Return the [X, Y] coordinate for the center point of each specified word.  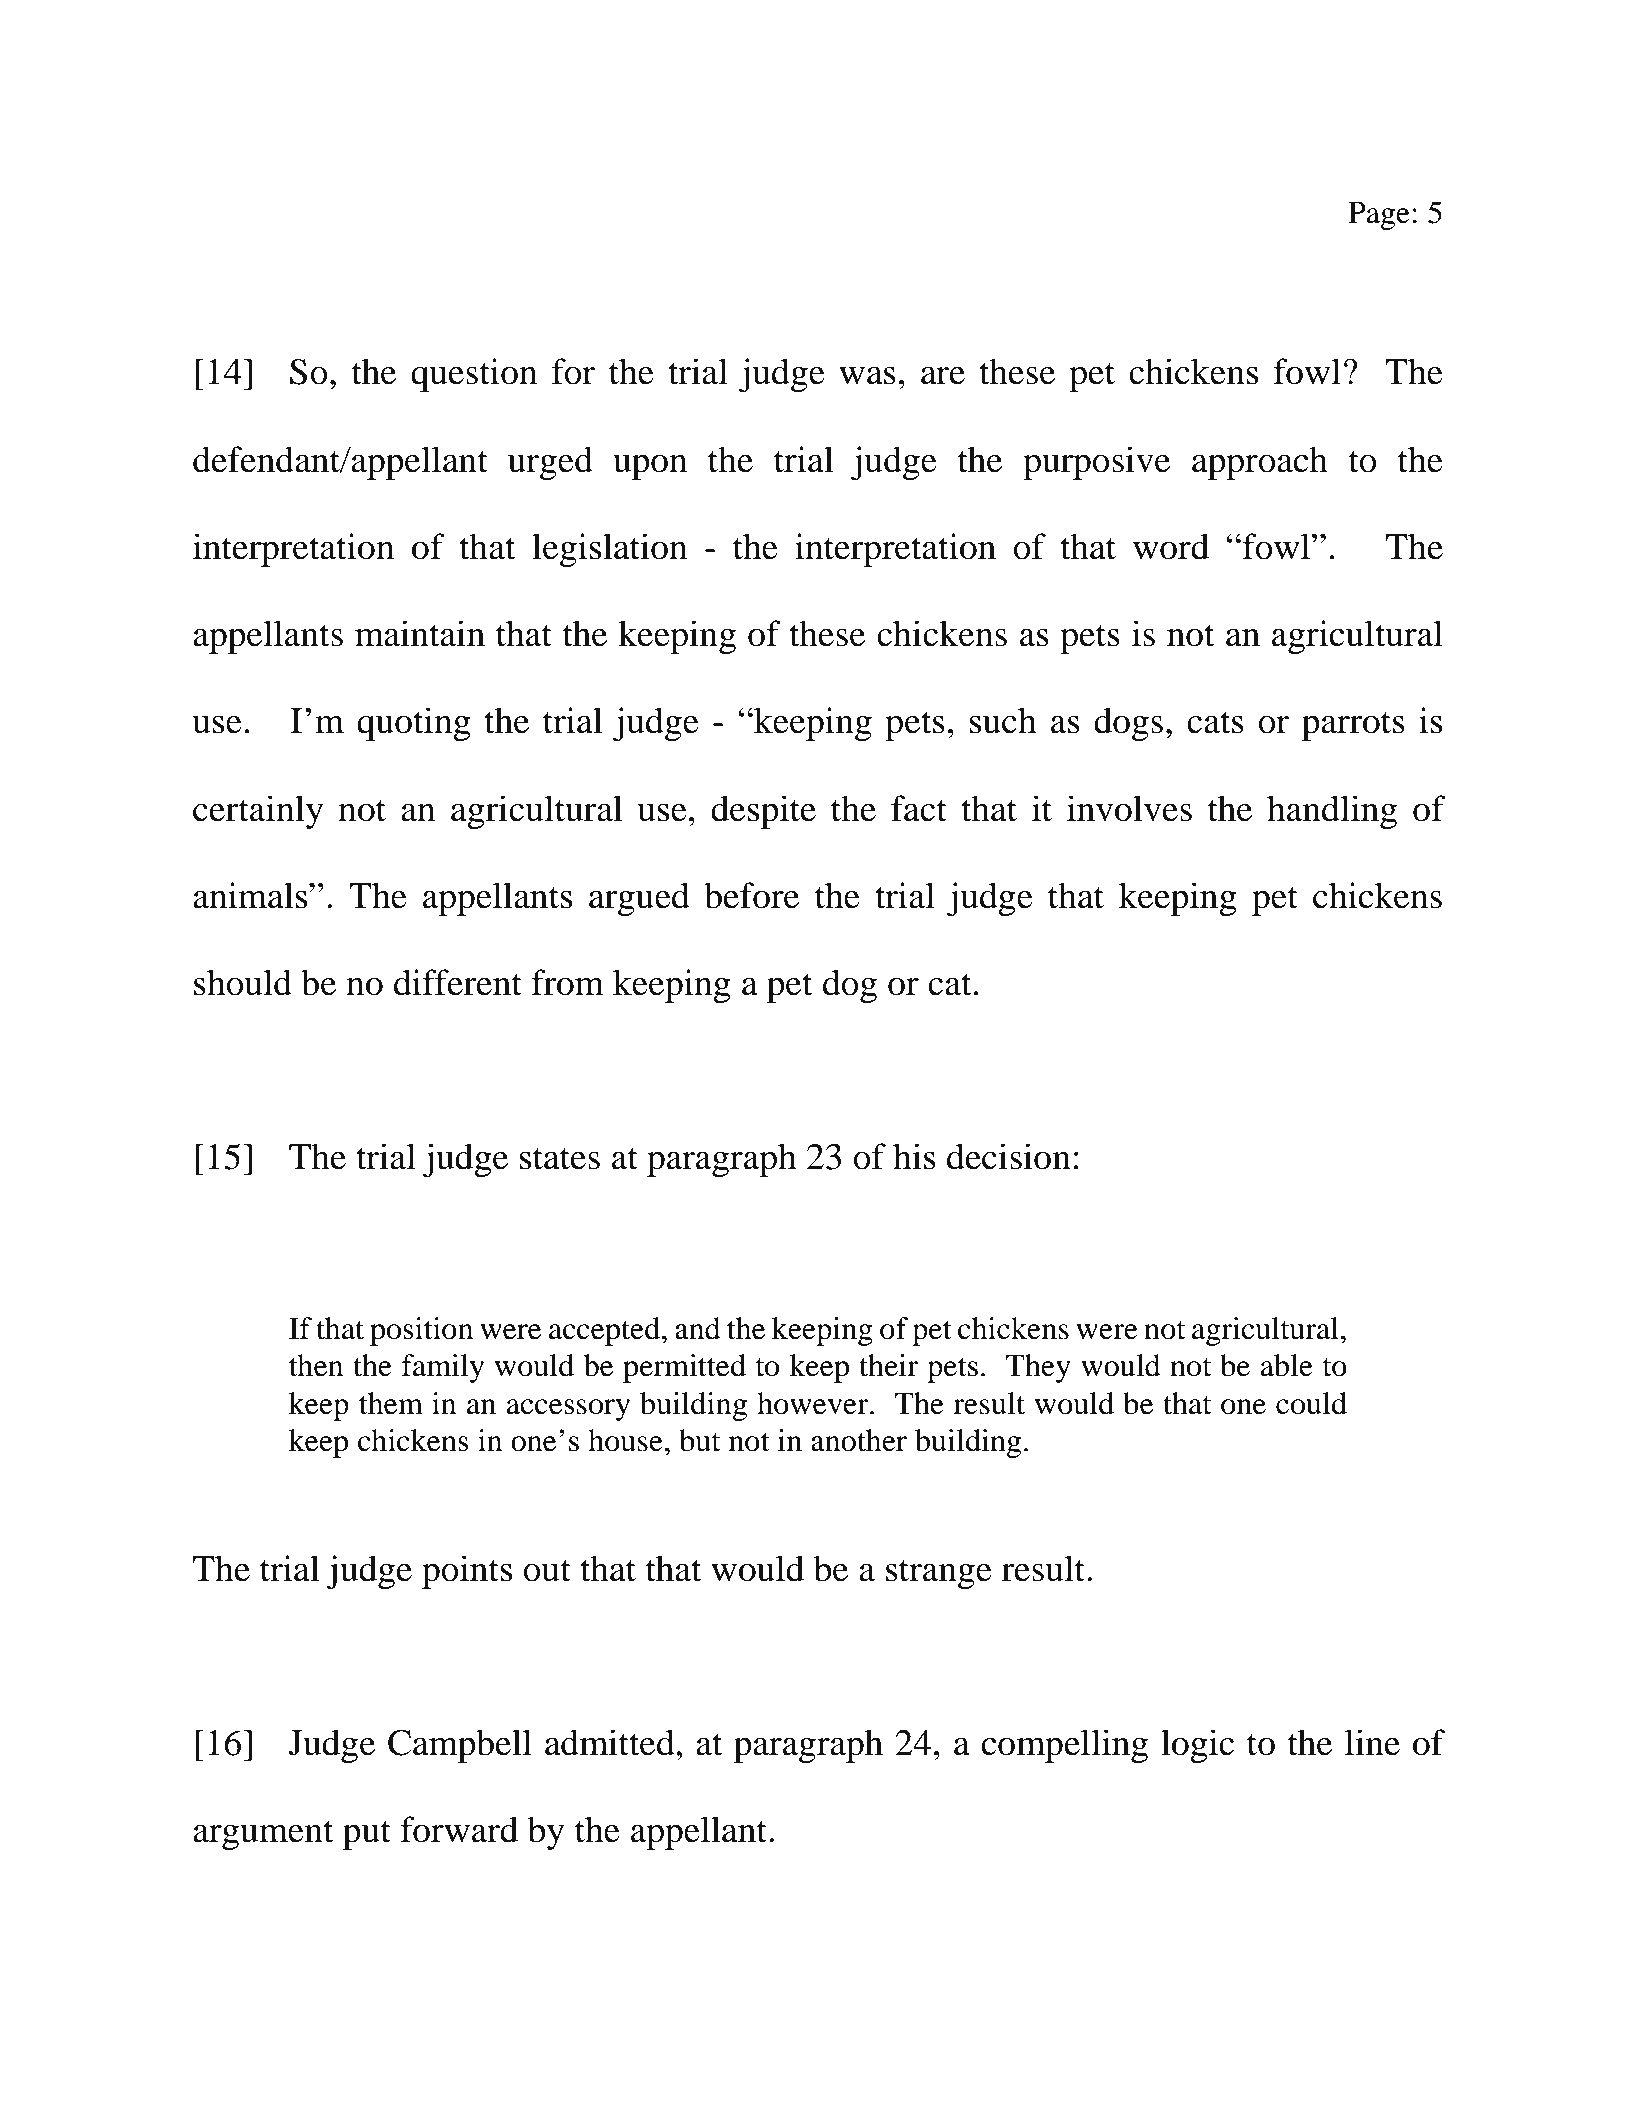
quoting [414, 724]
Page [1379, 215]
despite [763, 812]
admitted [611, 1742]
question [474, 375]
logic [1197, 1746]
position [421, 1331]
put [367, 1835]
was [867, 376]
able [1286, 1365]
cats [1215, 722]
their [888, 1365]
